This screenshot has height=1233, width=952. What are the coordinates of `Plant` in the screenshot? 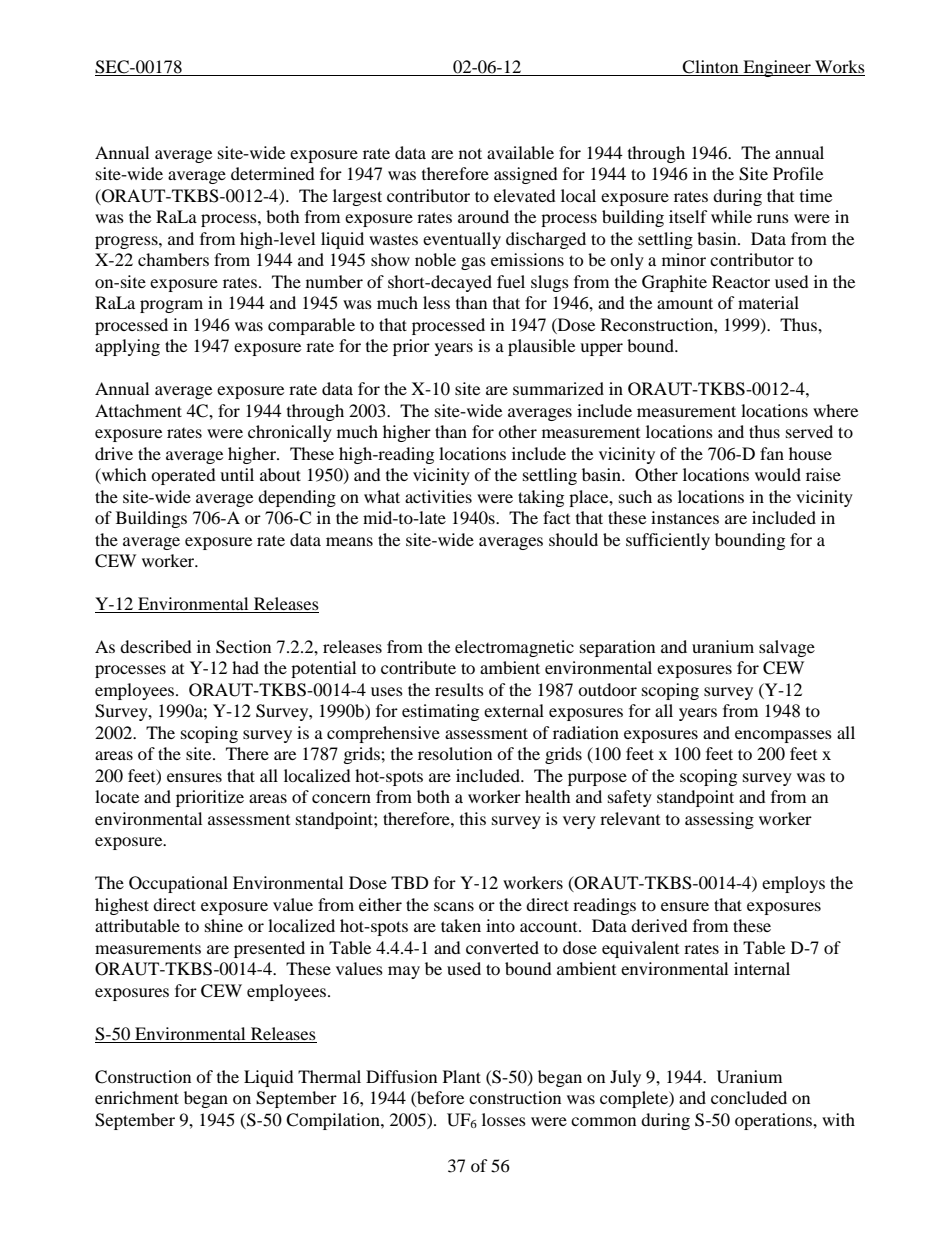 It's located at (462, 1076).
